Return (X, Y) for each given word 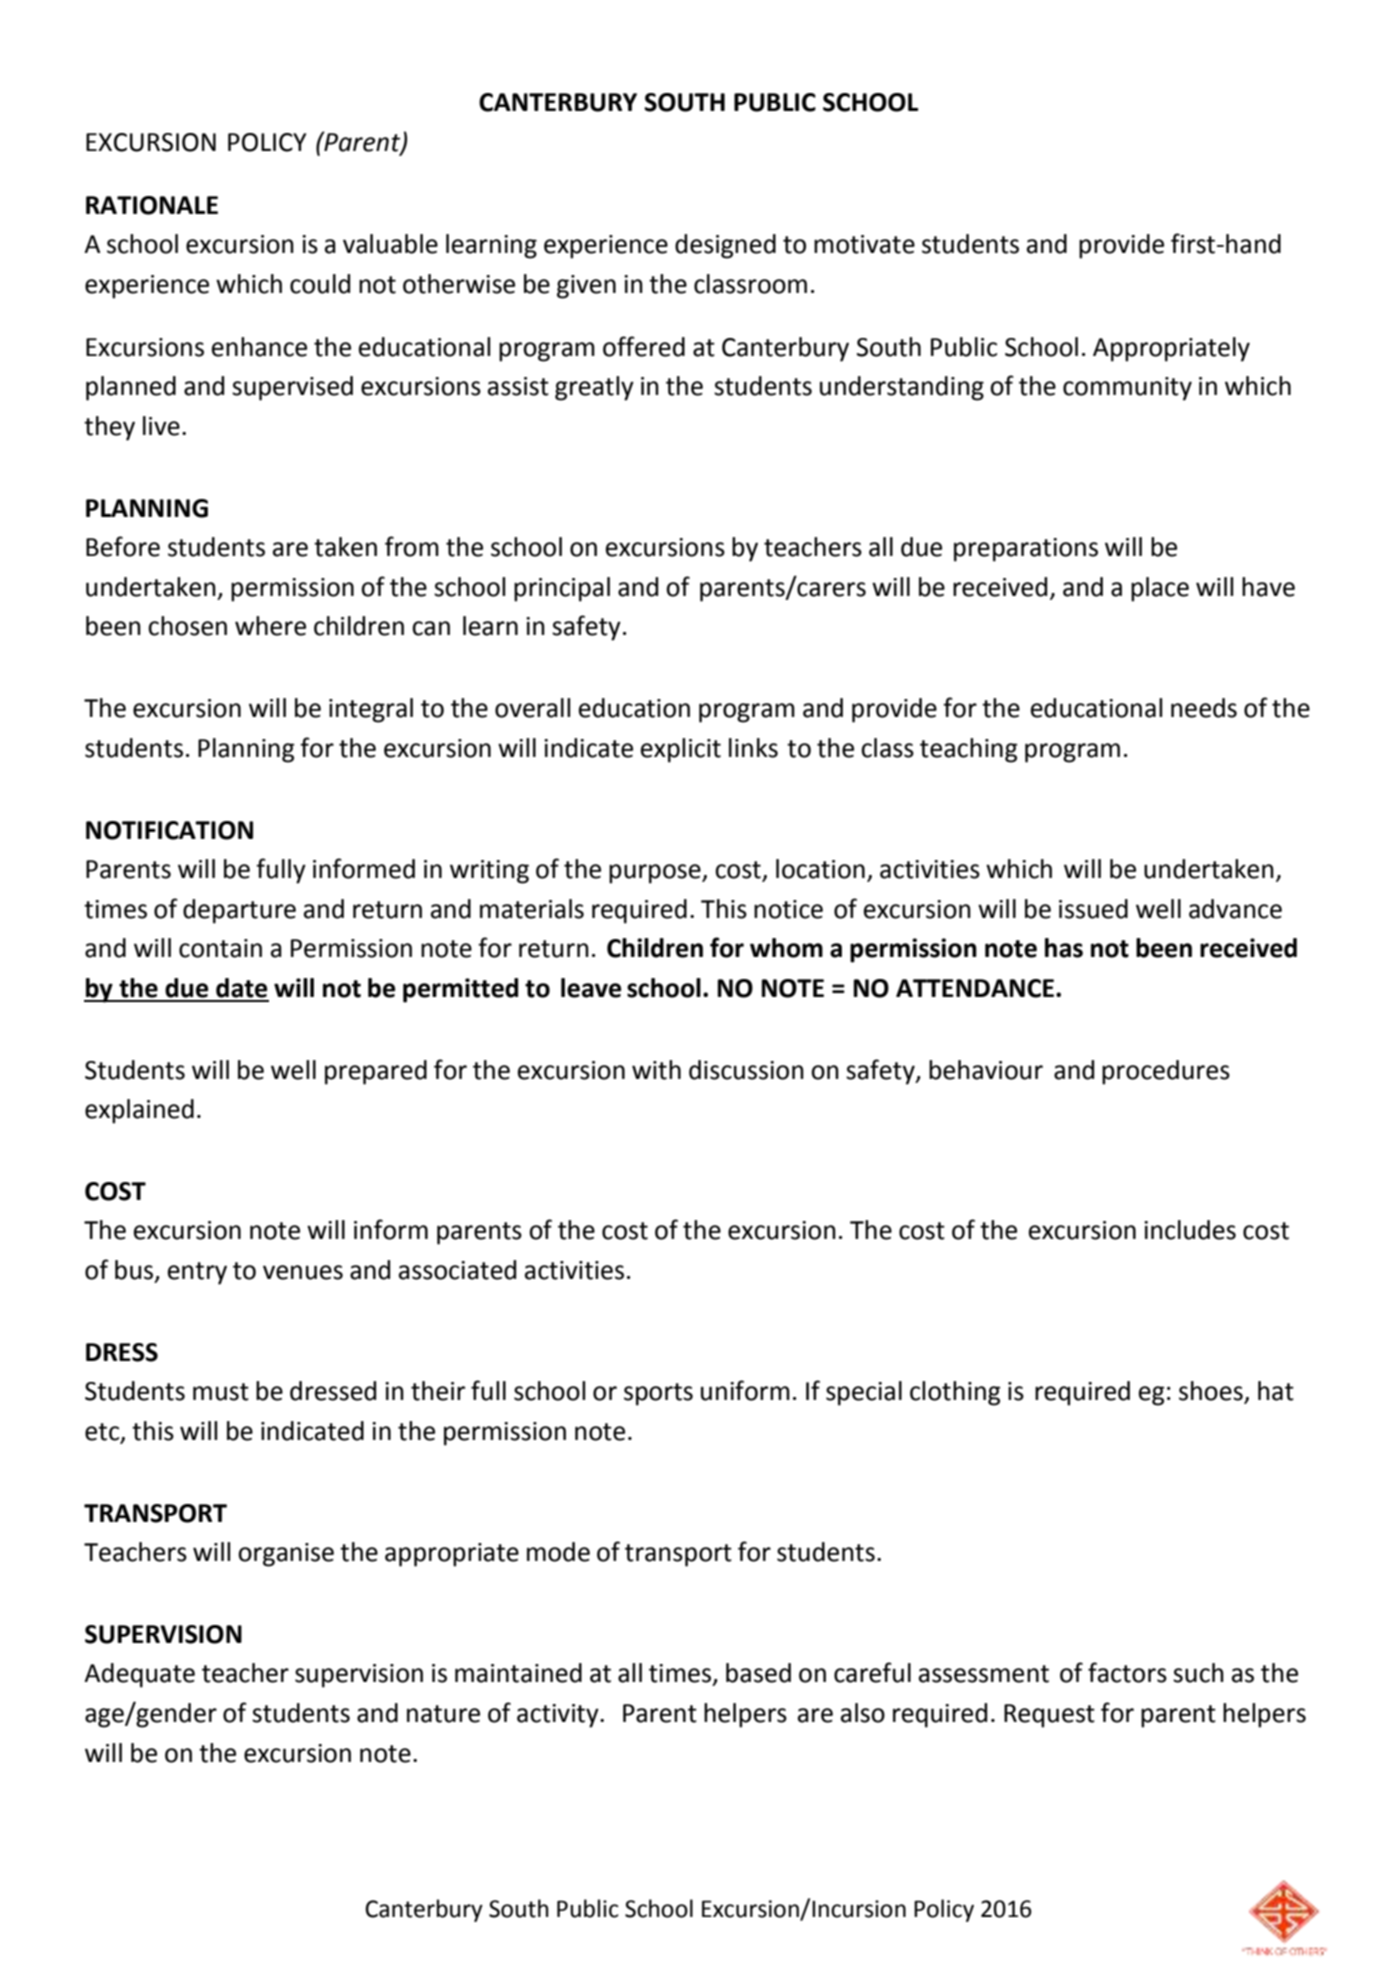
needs (1204, 708)
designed (725, 246)
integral (371, 710)
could (320, 284)
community (1127, 389)
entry (197, 1273)
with (656, 1070)
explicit (681, 750)
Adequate (139, 1675)
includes (1190, 1230)
